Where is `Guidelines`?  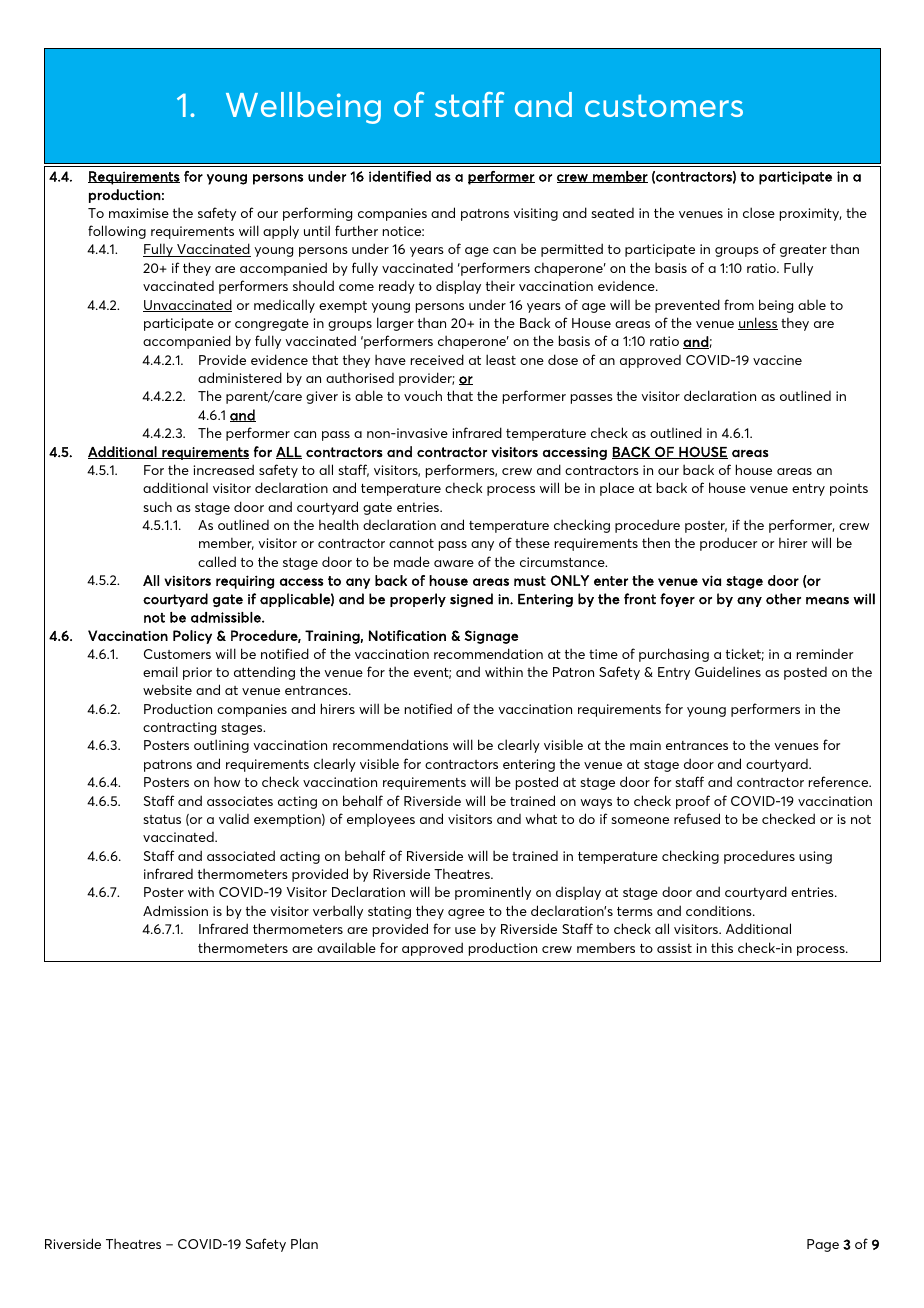
Guidelines is located at coordinates (728, 671).
